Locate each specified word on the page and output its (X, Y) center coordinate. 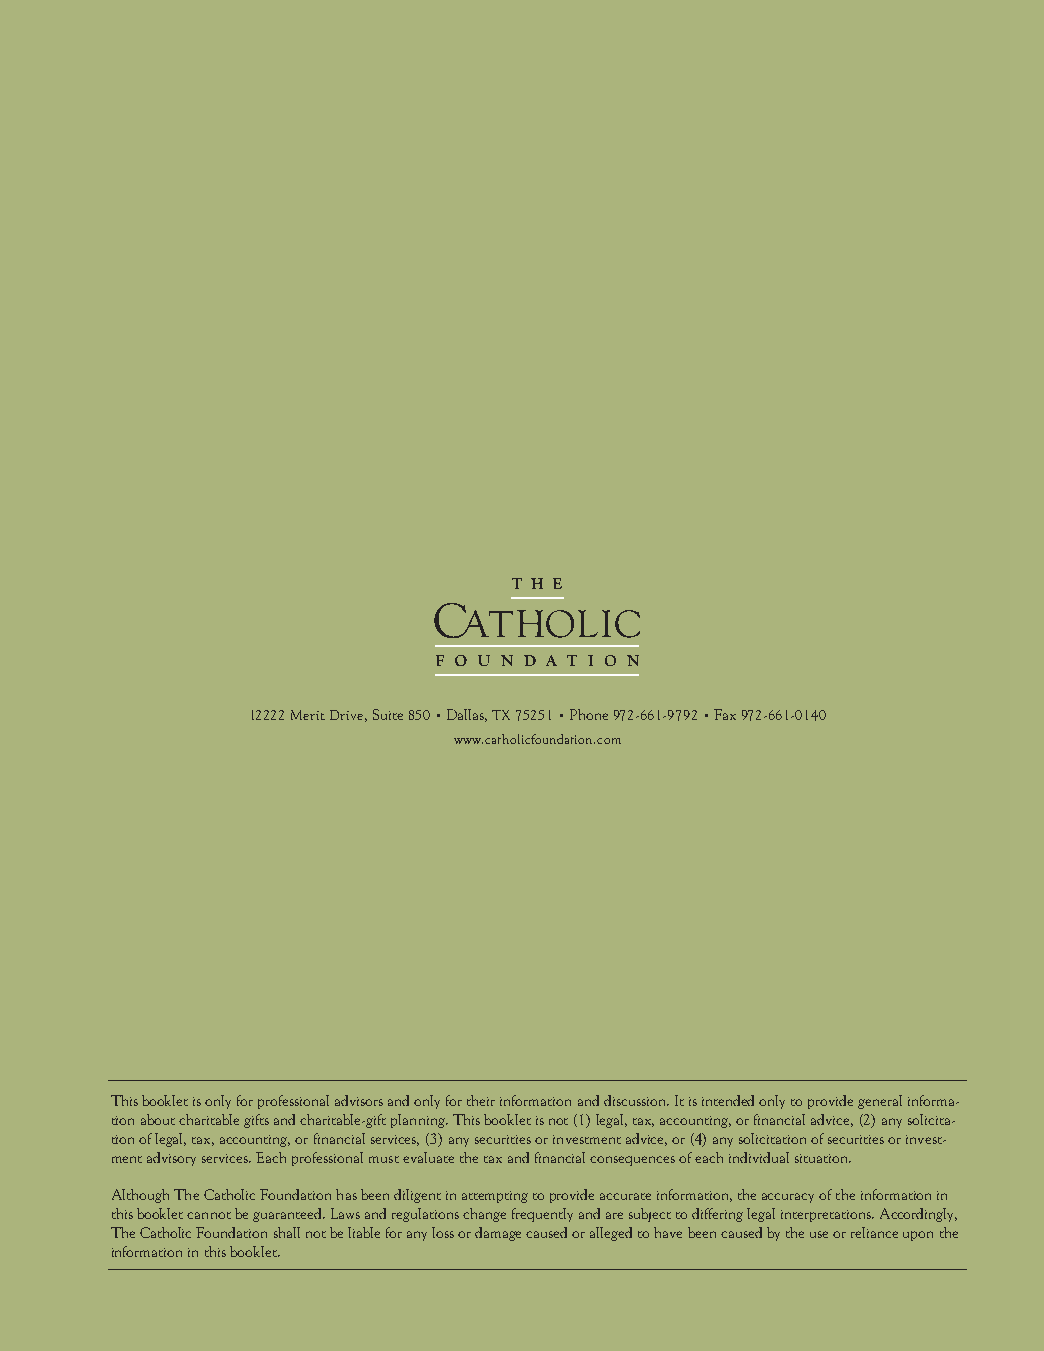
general (880, 1102)
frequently (542, 1215)
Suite (388, 714)
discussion (636, 1100)
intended (728, 1100)
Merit (308, 715)
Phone (589, 714)
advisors (359, 1100)
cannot (209, 1215)
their (481, 1100)
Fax (725, 714)
